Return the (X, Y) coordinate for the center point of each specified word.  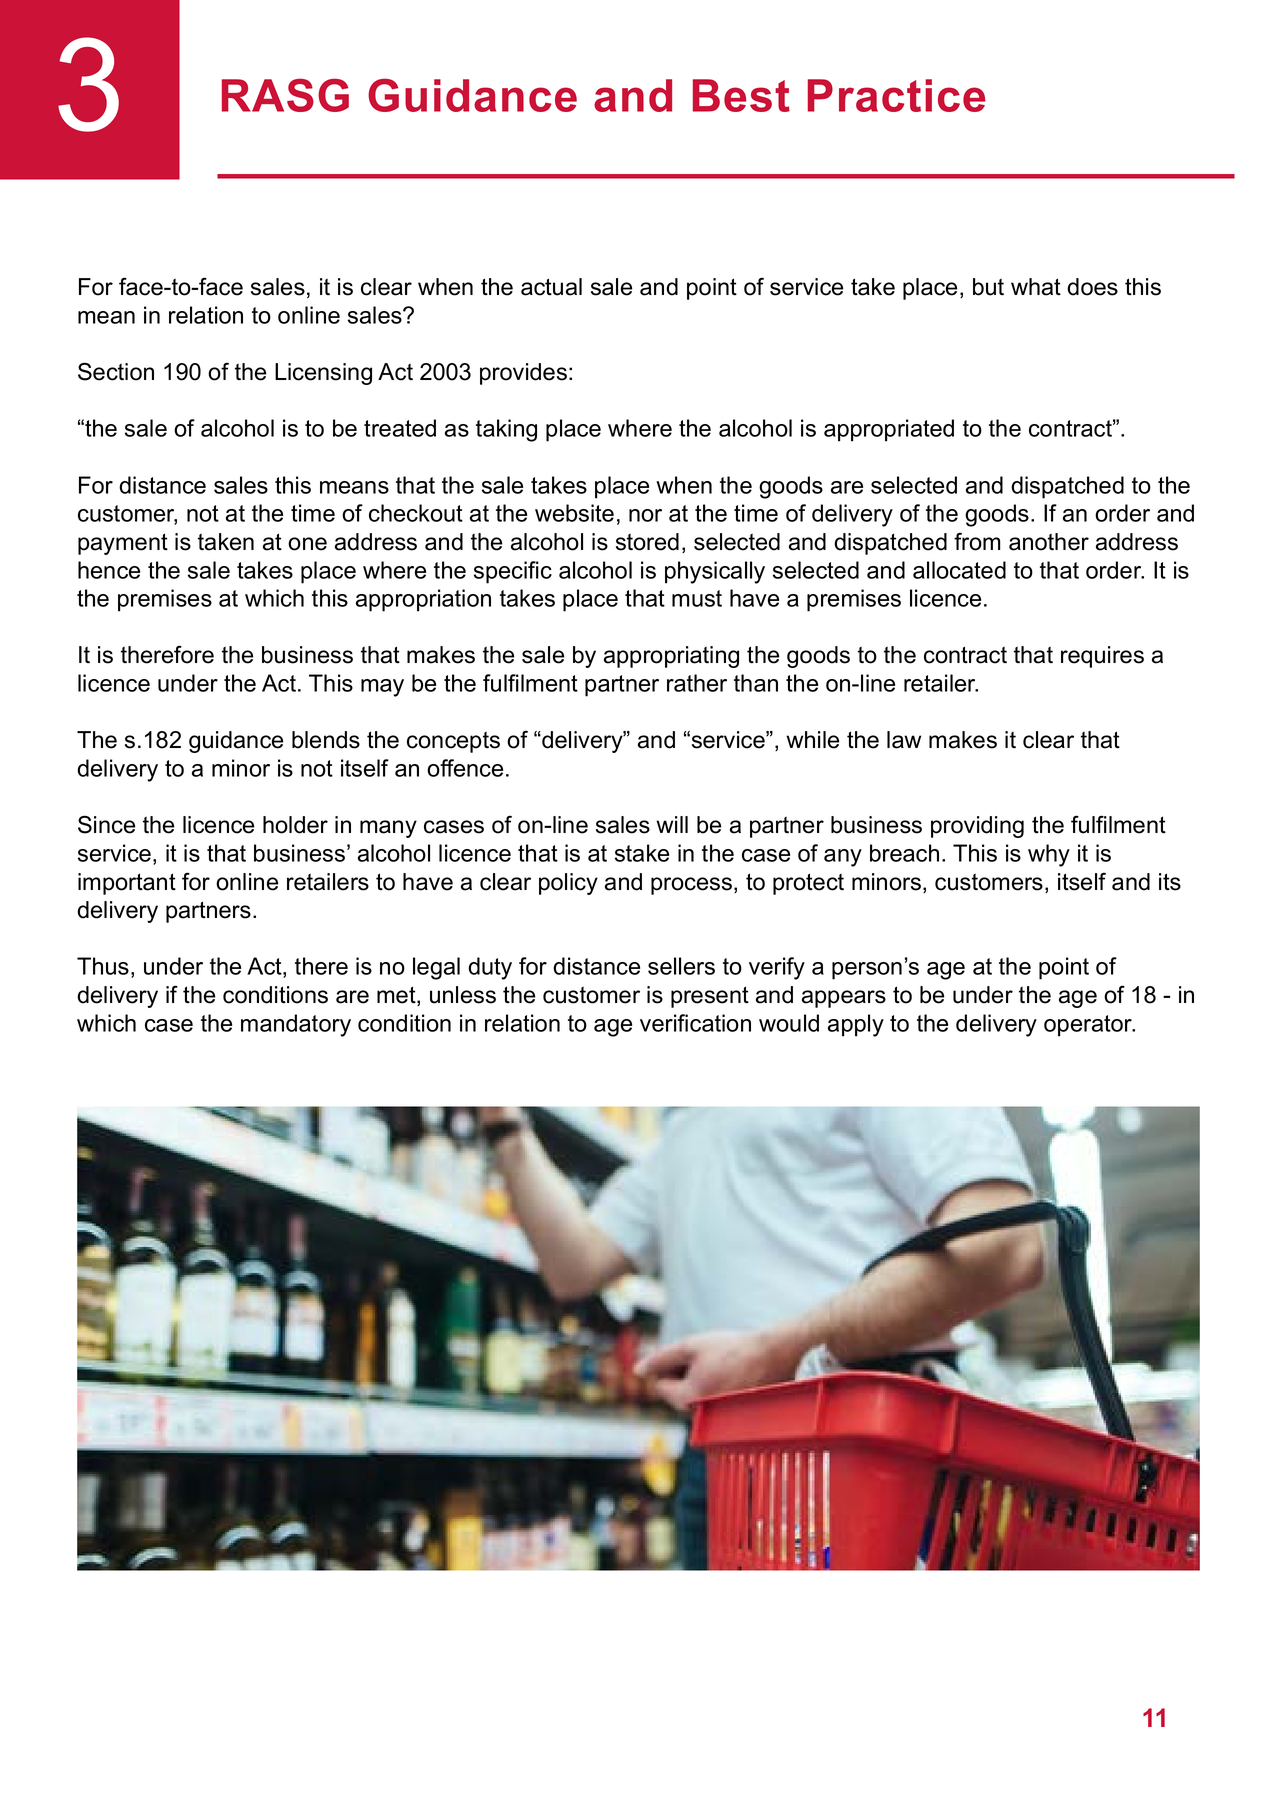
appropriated (889, 430)
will (672, 824)
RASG (285, 95)
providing (977, 827)
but (988, 287)
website (574, 513)
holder (295, 825)
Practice (896, 95)
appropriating (671, 657)
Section (116, 371)
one (307, 544)
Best (741, 95)
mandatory (296, 1025)
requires (1102, 657)
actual (551, 287)
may (382, 688)
